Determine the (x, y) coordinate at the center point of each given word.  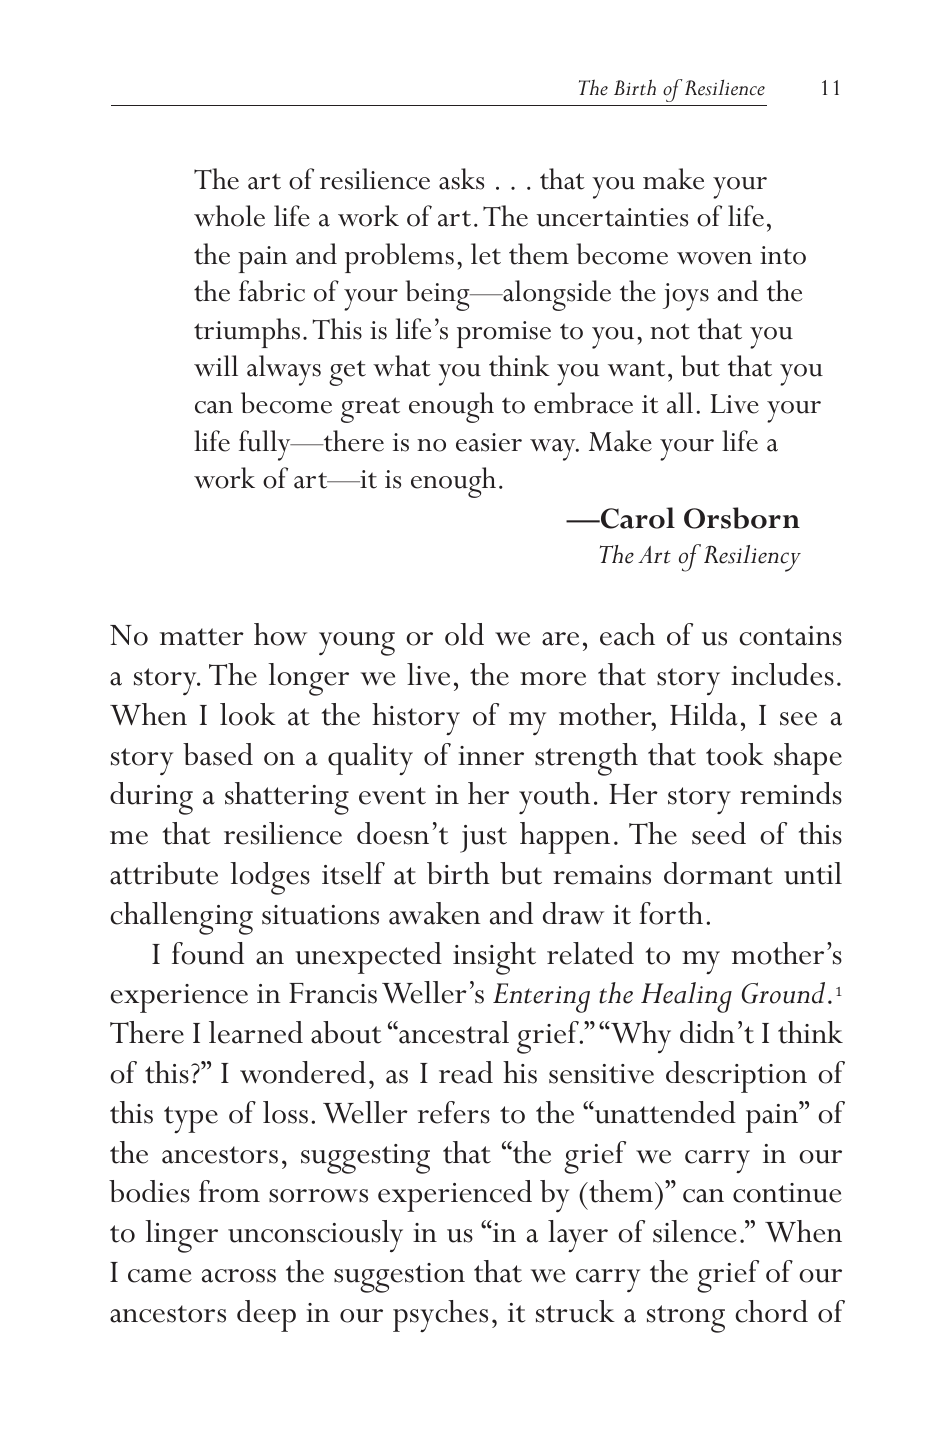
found (208, 953)
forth (671, 913)
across (239, 1276)
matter (202, 637)
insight (494, 958)
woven (714, 258)
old (464, 634)
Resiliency (752, 558)
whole (229, 216)
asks (461, 179)
